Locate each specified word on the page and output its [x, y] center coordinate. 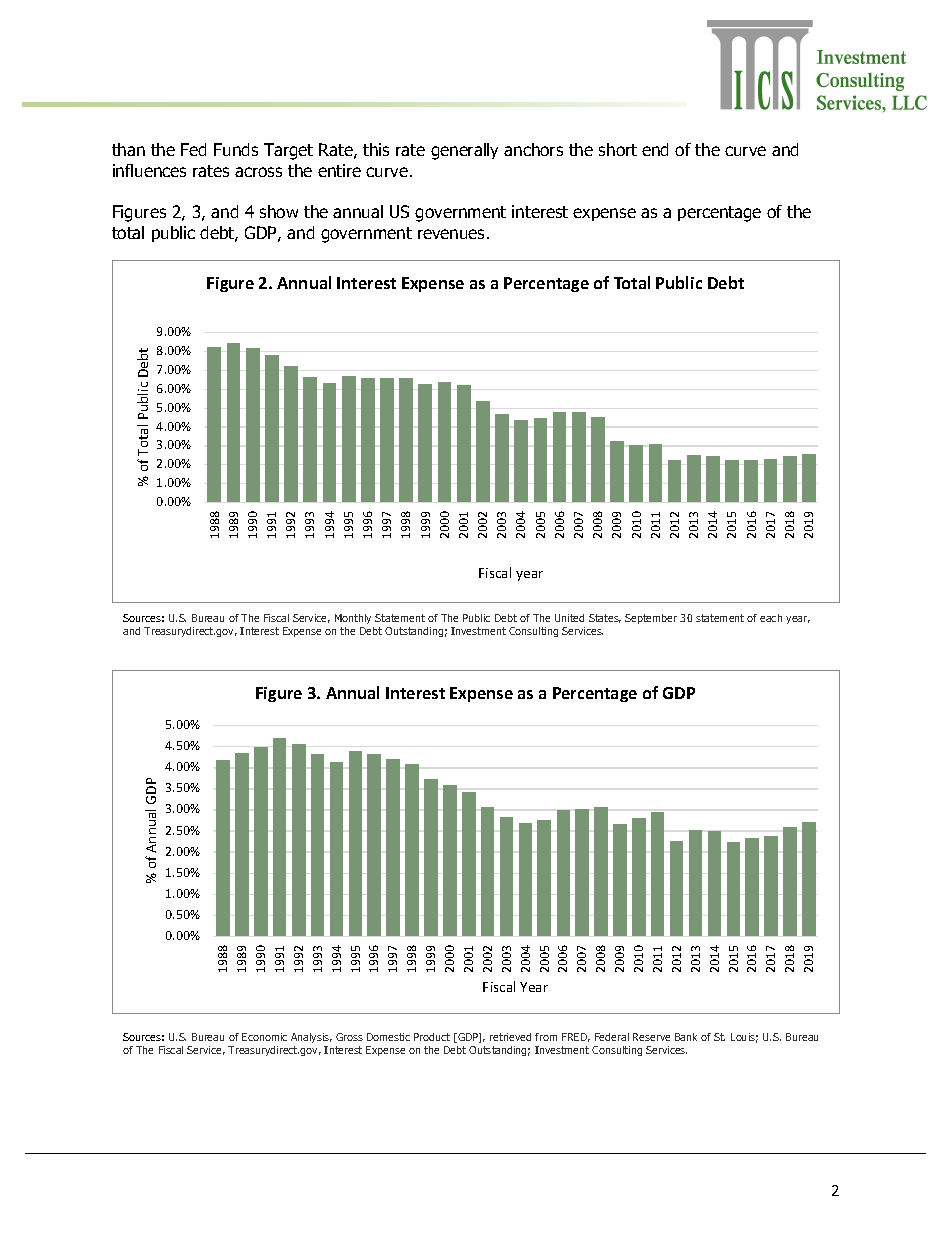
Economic [264, 1037]
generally [464, 151]
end [655, 149]
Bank [686, 1037]
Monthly [353, 619]
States [605, 618]
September [651, 619]
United [569, 618]
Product [432, 1037]
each [771, 618]
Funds [236, 149]
